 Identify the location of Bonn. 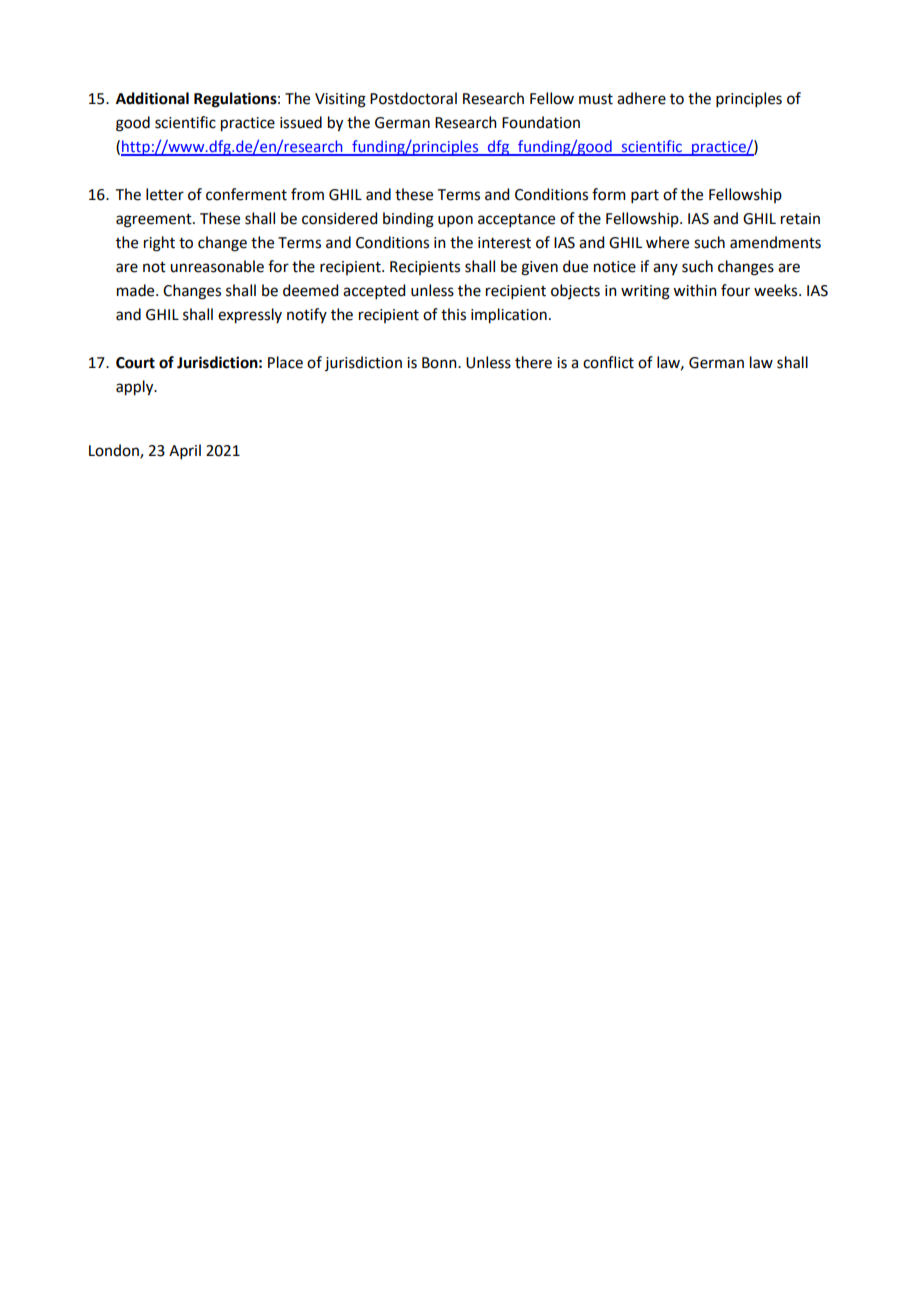
(440, 363).
